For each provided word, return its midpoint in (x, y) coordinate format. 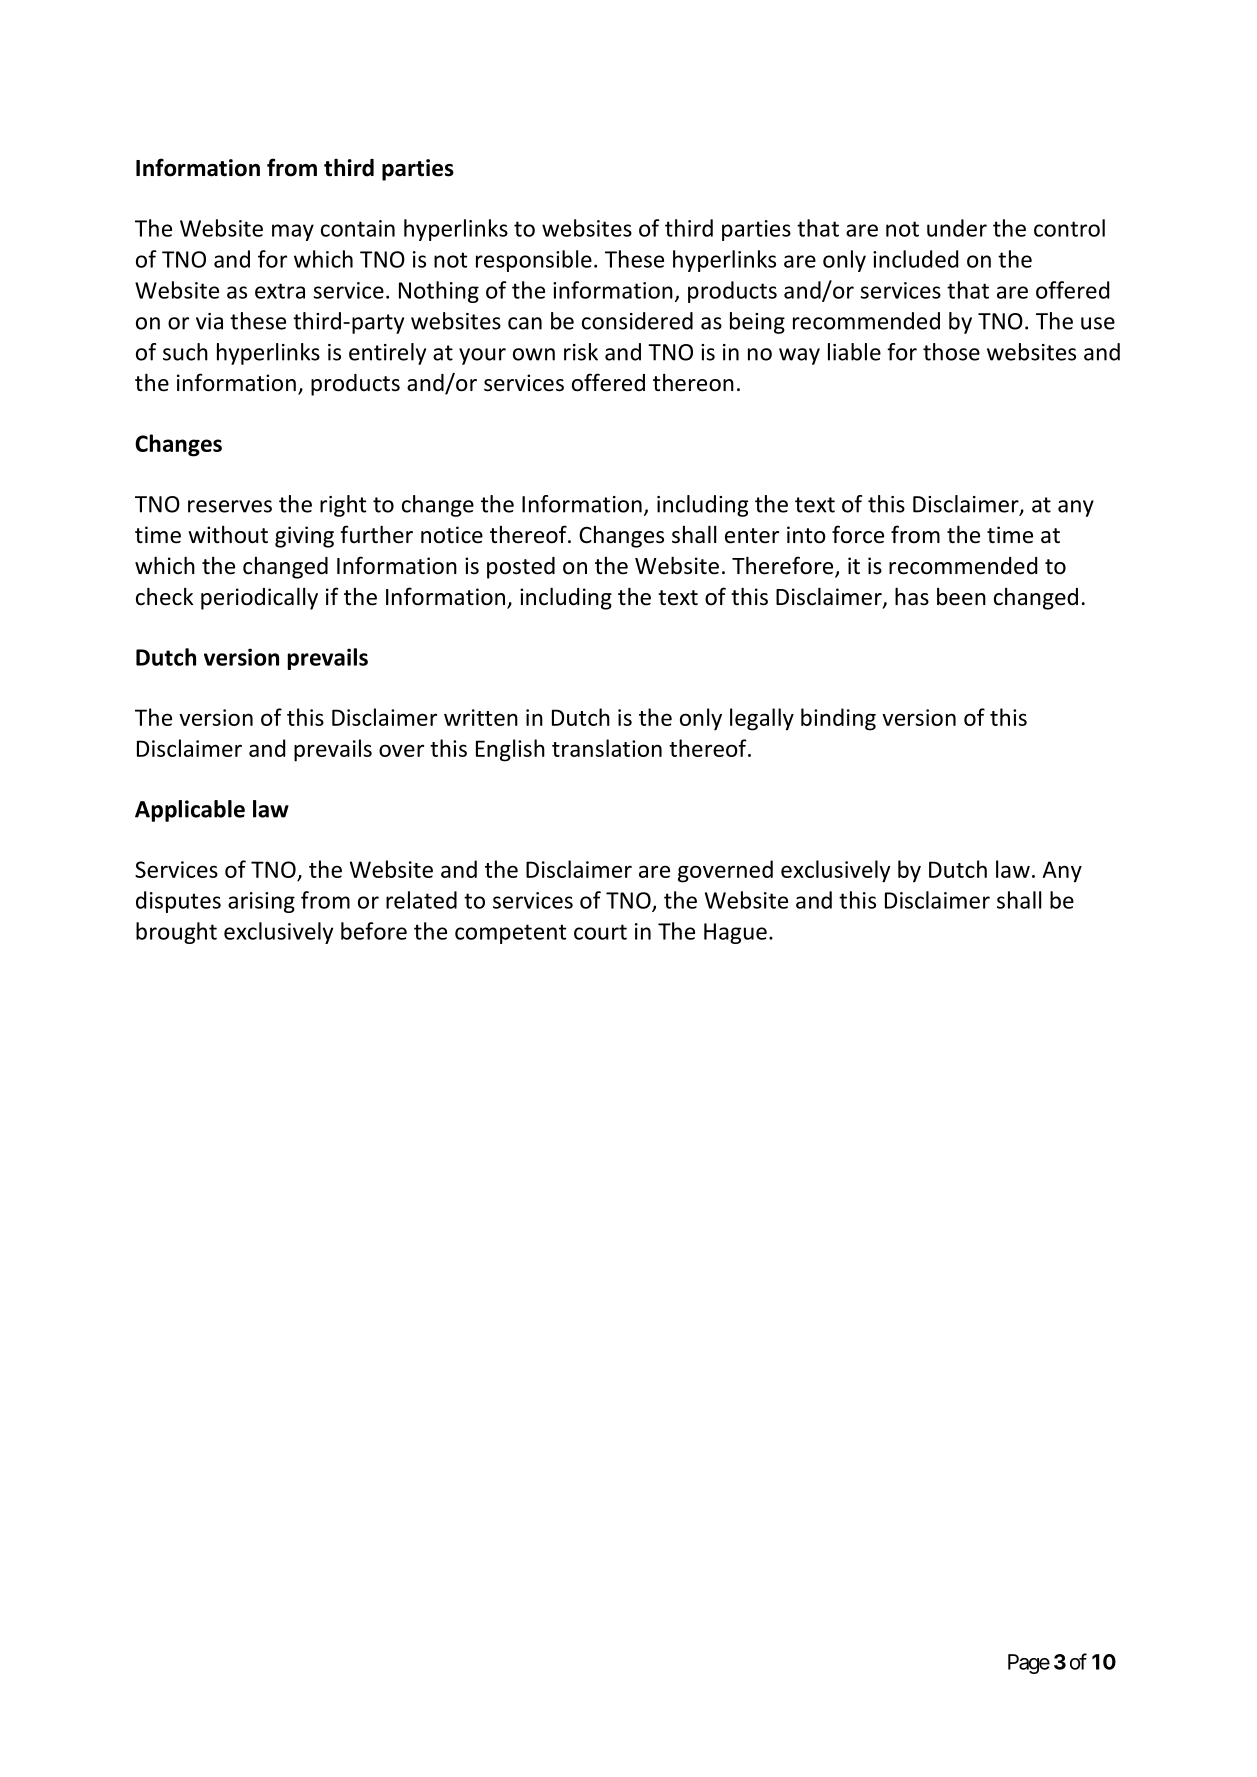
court (600, 932)
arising (261, 902)
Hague (735, 933)
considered (637, 321)
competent (510, 934)
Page (1029, 1664)
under (957, 228)
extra (280, 291)
